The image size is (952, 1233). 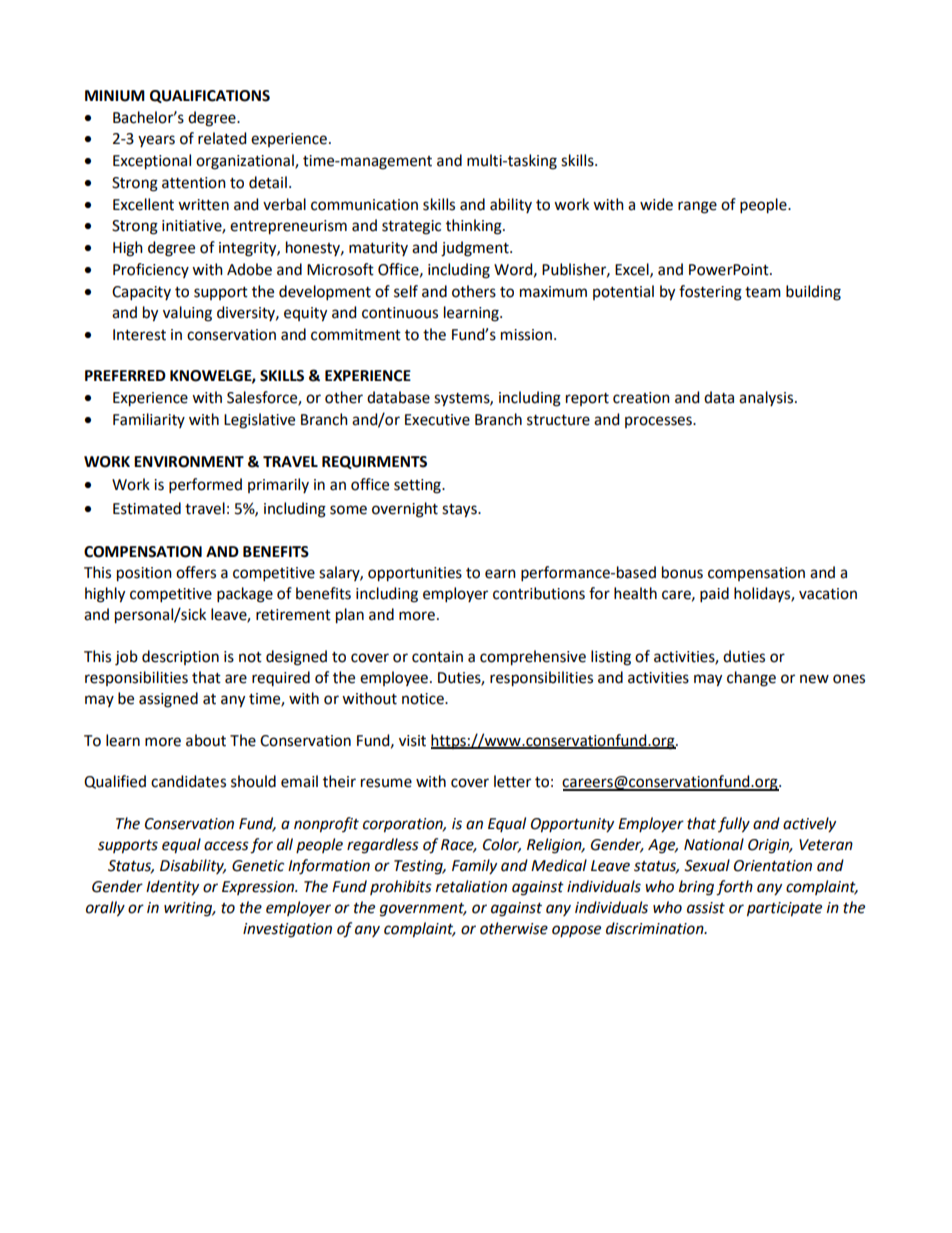 I want to click on Identity, so click(x=172, y=888).
